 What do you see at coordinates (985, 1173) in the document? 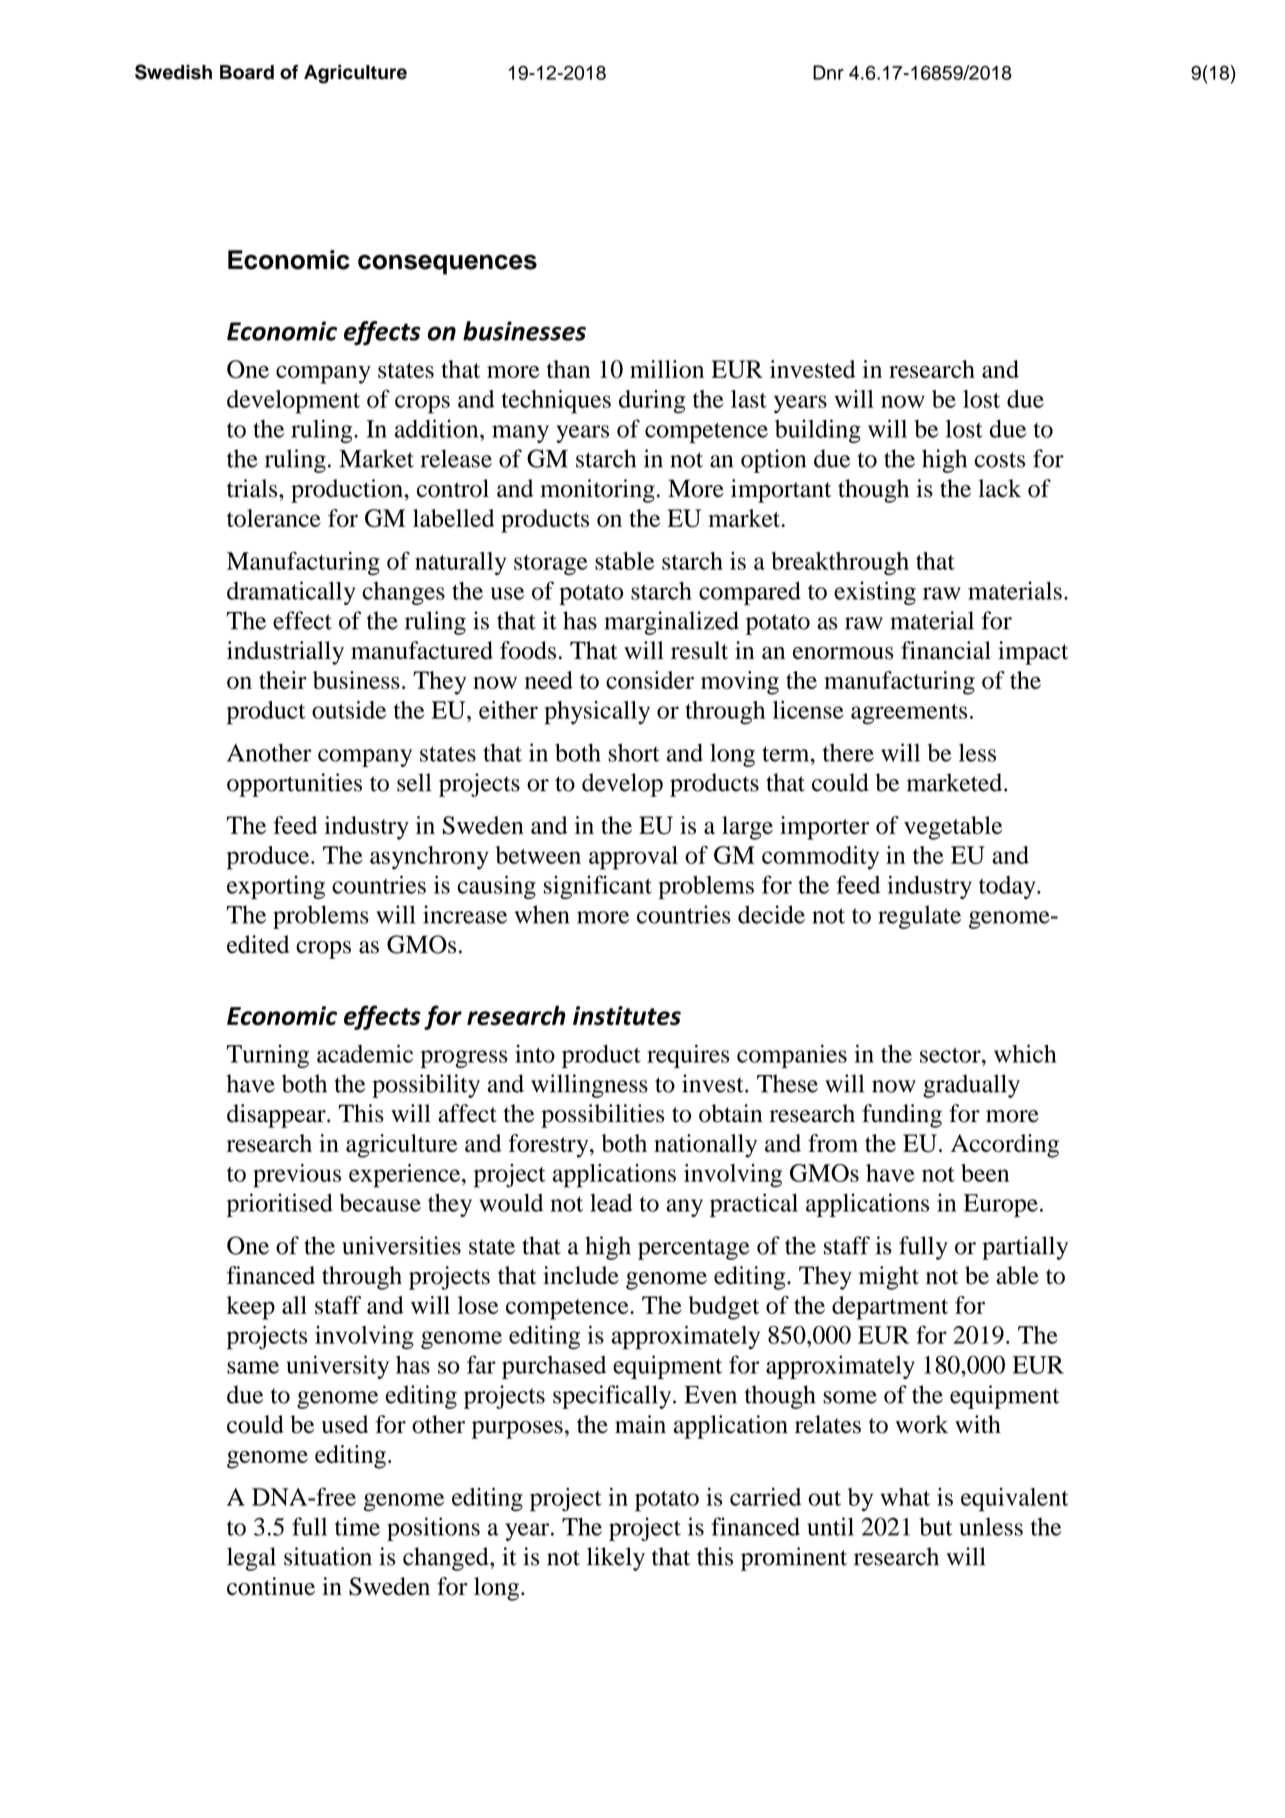
I see `been` at bounding box center [985, 1173].
